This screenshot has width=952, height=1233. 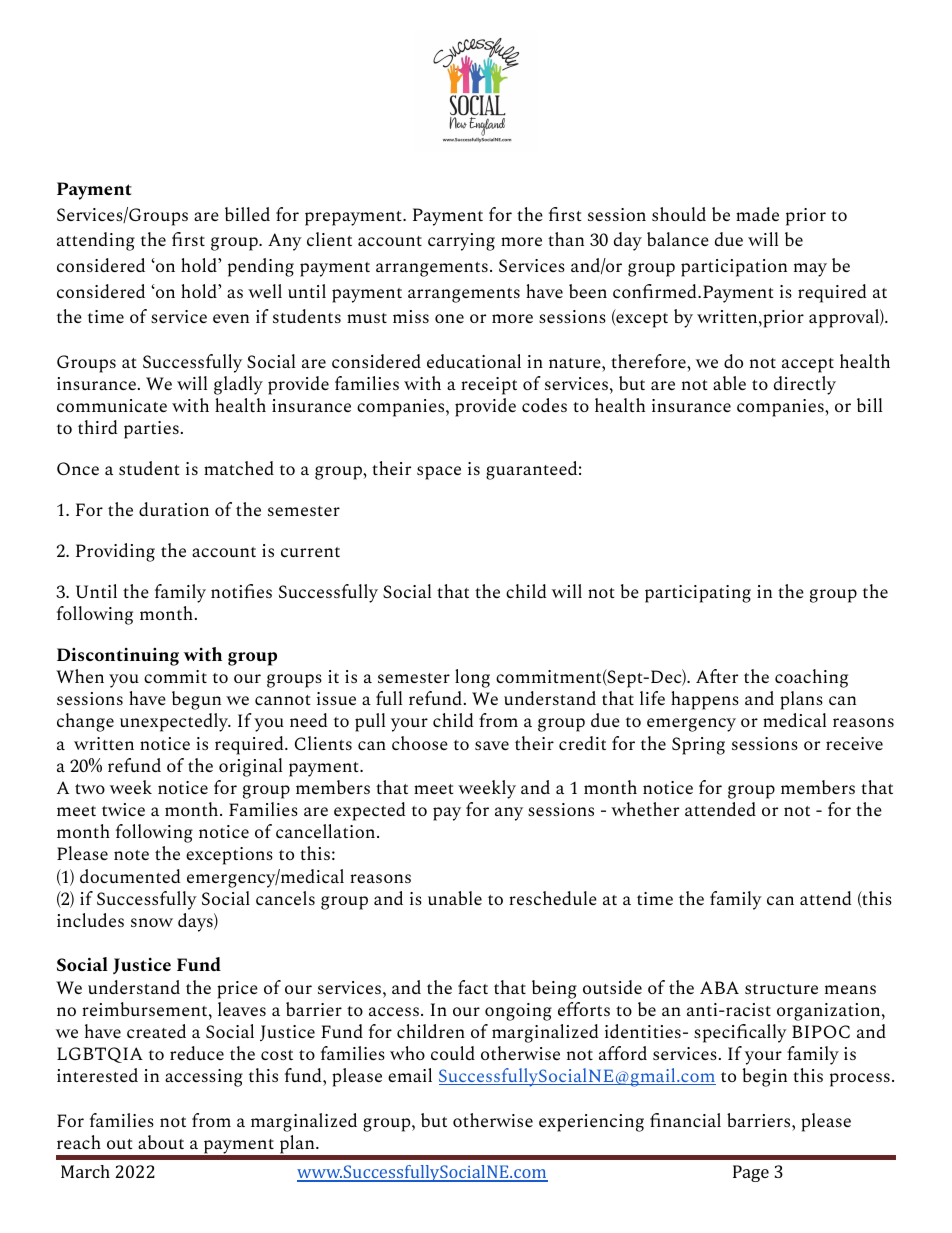 What do you see at coordinates (151, 430) in the screenshot?
I see `parties` at bounding box center [151, 430].
